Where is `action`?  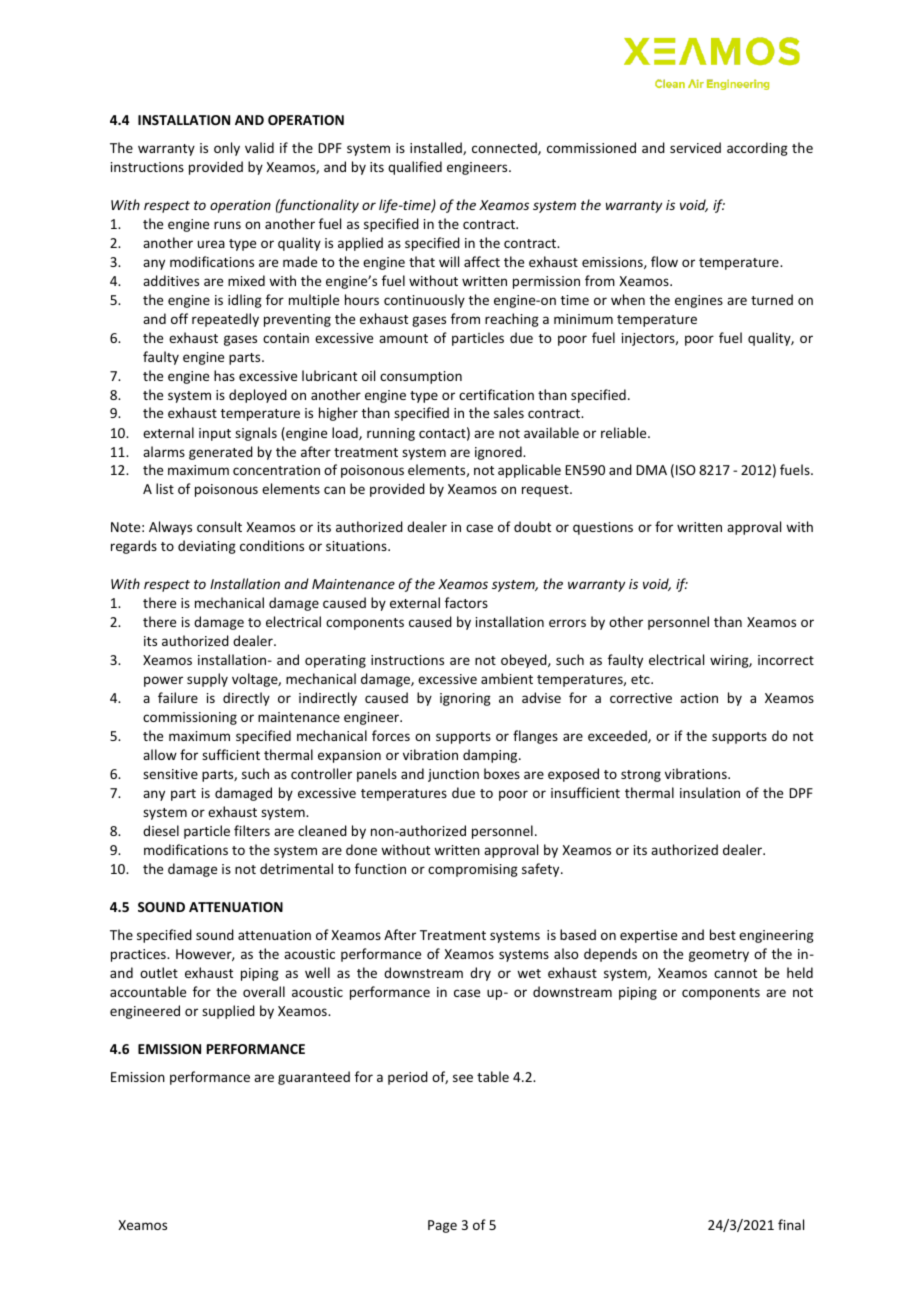 action is located at coordinates (699, 698).
